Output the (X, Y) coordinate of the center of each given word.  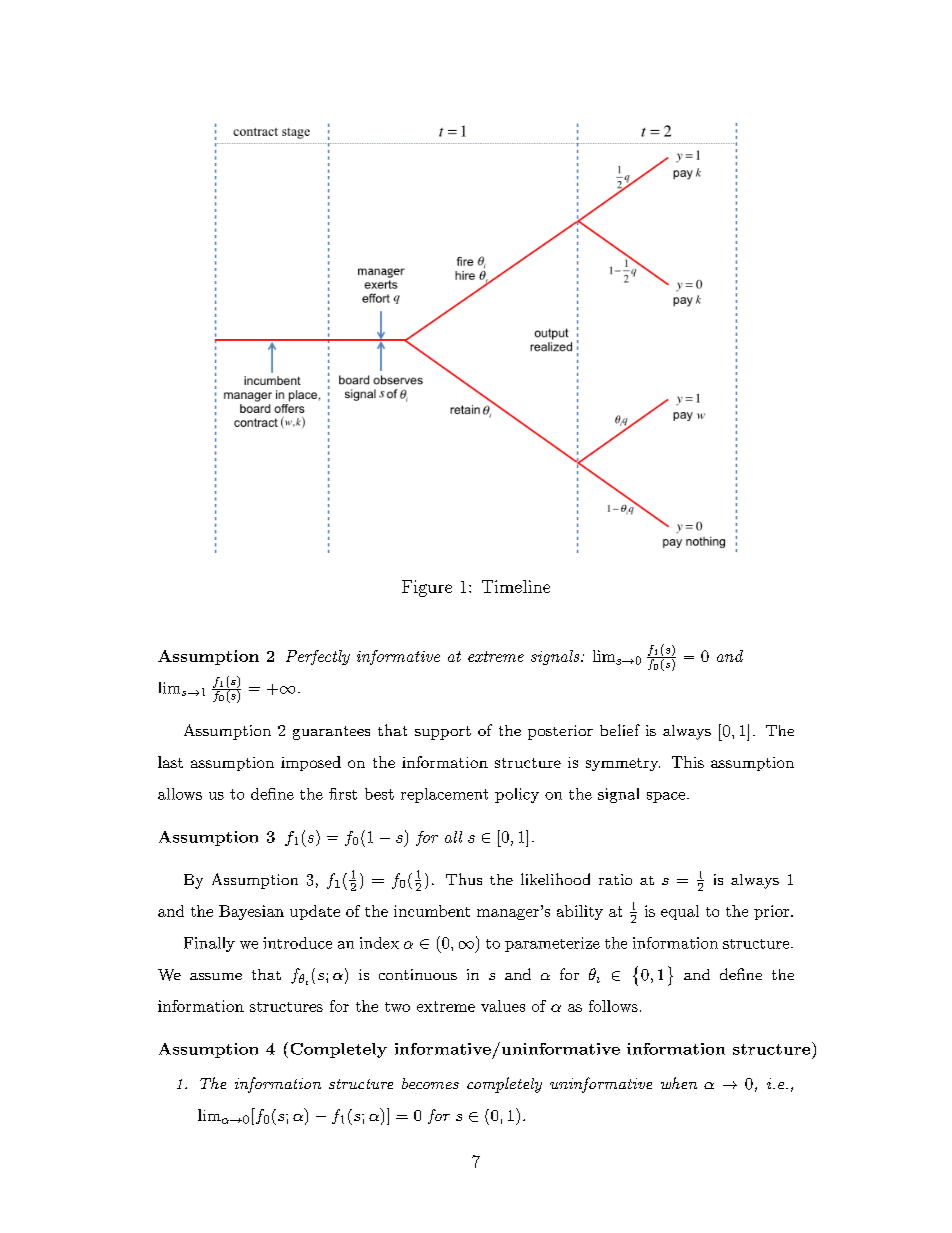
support (443, 733)
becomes (430, 1083)
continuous (418, 974)
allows (180, 794)
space (666, 797)
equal (680, 912)
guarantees (331, 733)
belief (620, 730)
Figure (427, 588)
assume (216, 976)
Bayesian (251, 912)
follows (613, 1006)
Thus (464, 879)
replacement (444, 795)
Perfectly (318, 657)
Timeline (516, 586)
